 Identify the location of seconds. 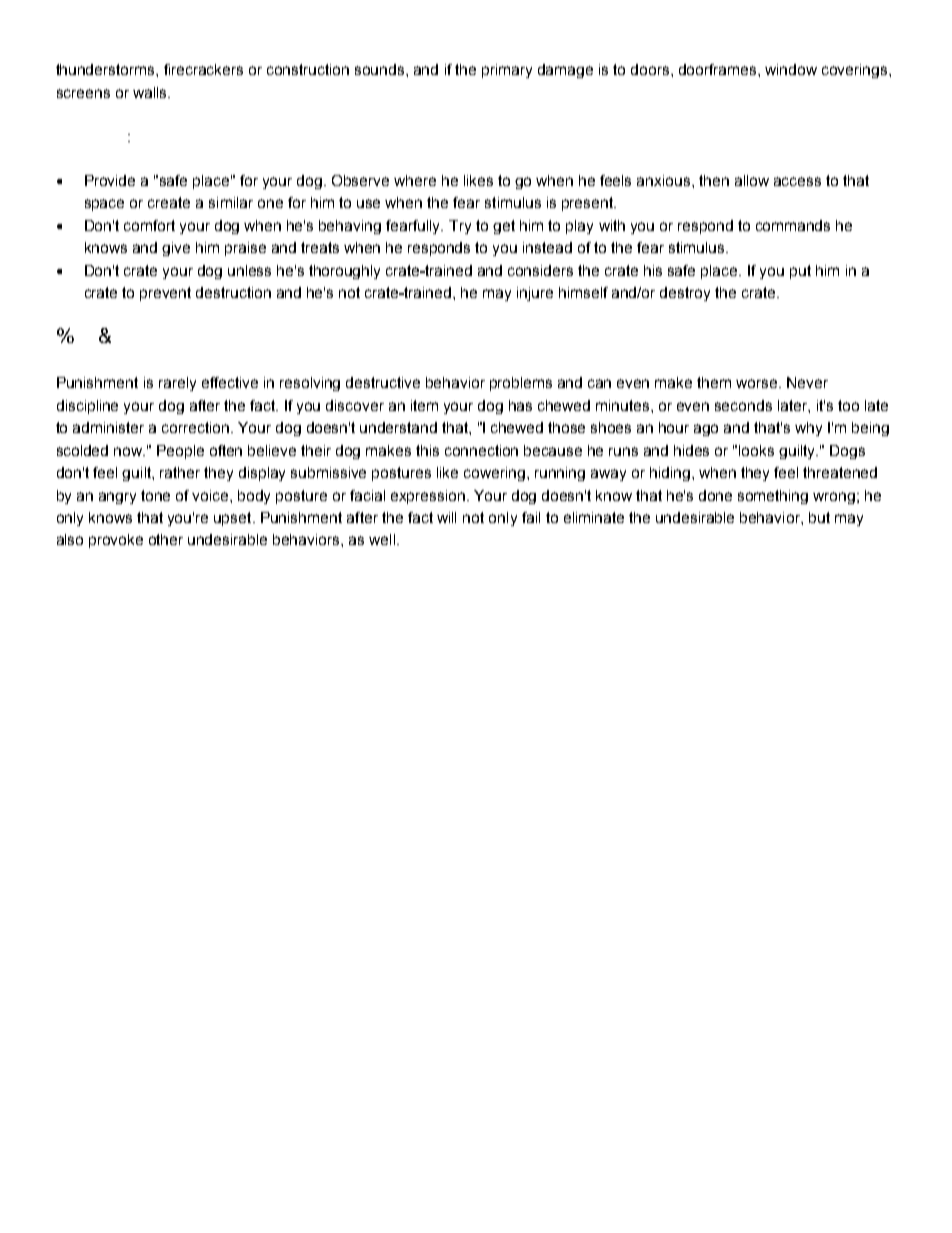
(743, 405).
